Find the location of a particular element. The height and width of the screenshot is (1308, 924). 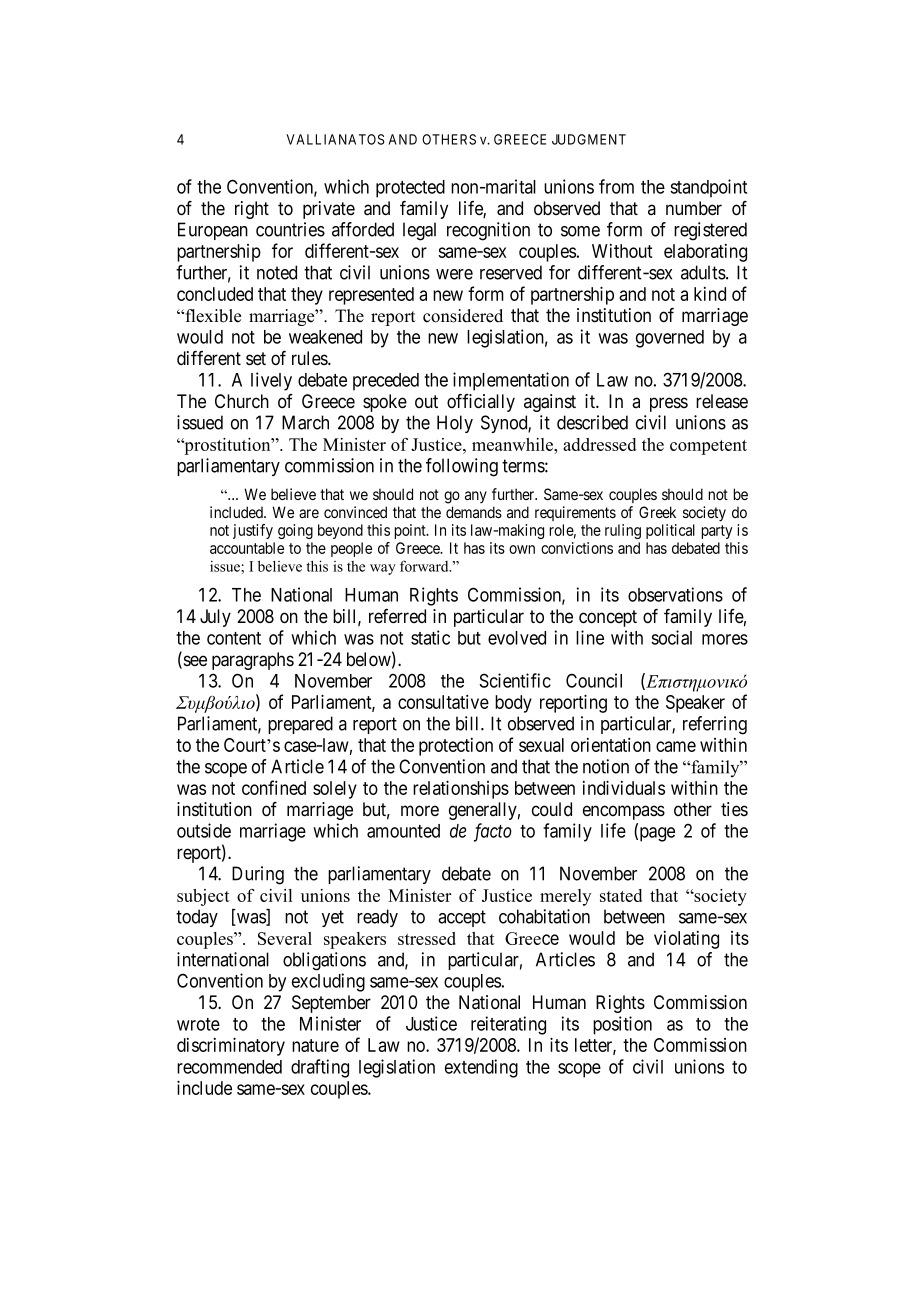

confined is located at coordinates (274, 787).
